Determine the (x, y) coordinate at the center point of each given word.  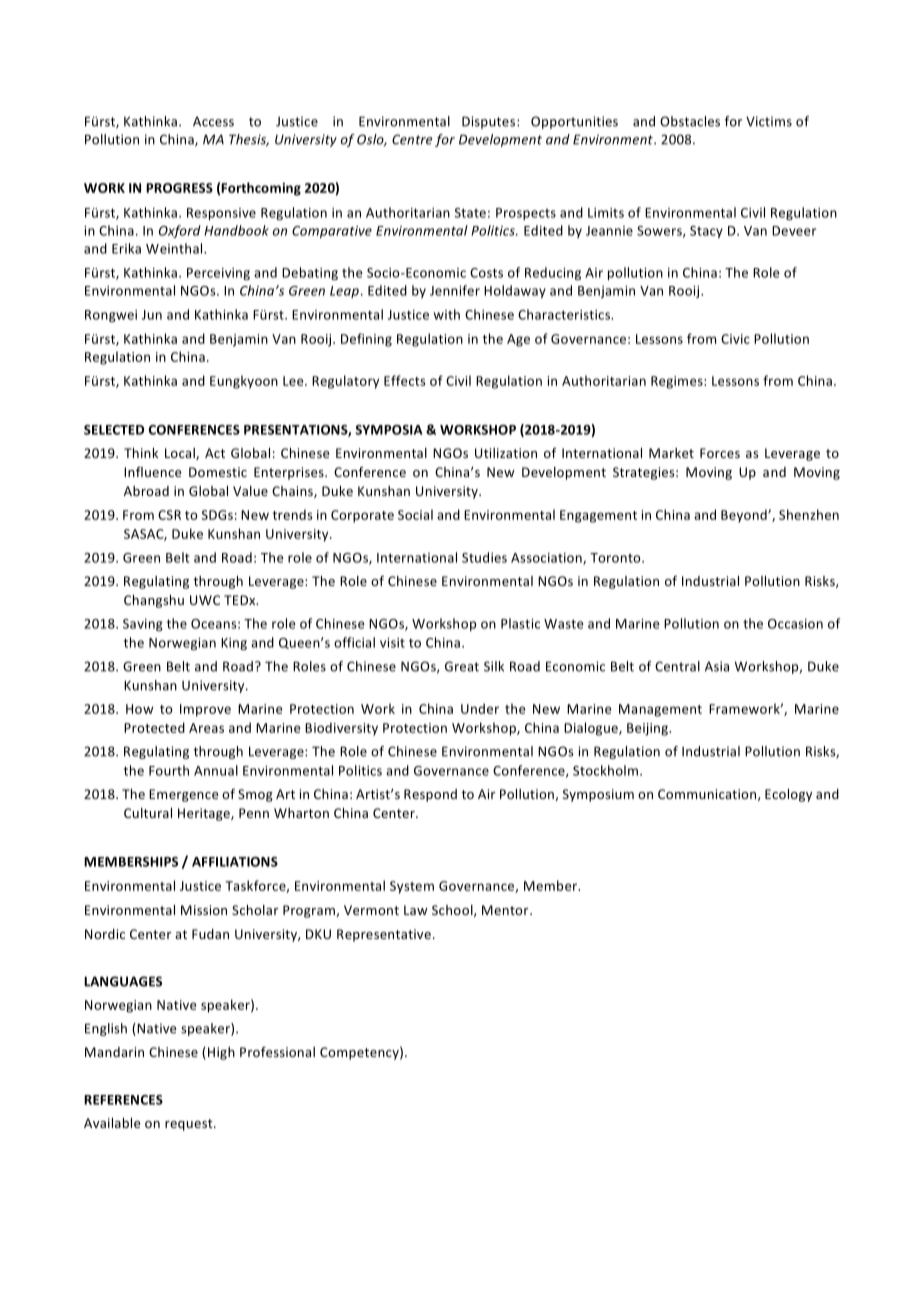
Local (181, 454)
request (190, 1125)
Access (213, 121)
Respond (430, 795)
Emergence (183, 795)
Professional (277, 1051)
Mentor (506, 910)
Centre (412, 139)
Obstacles (690, 121)
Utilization (506, 453)
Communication (708, 795)
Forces (720, 453)
